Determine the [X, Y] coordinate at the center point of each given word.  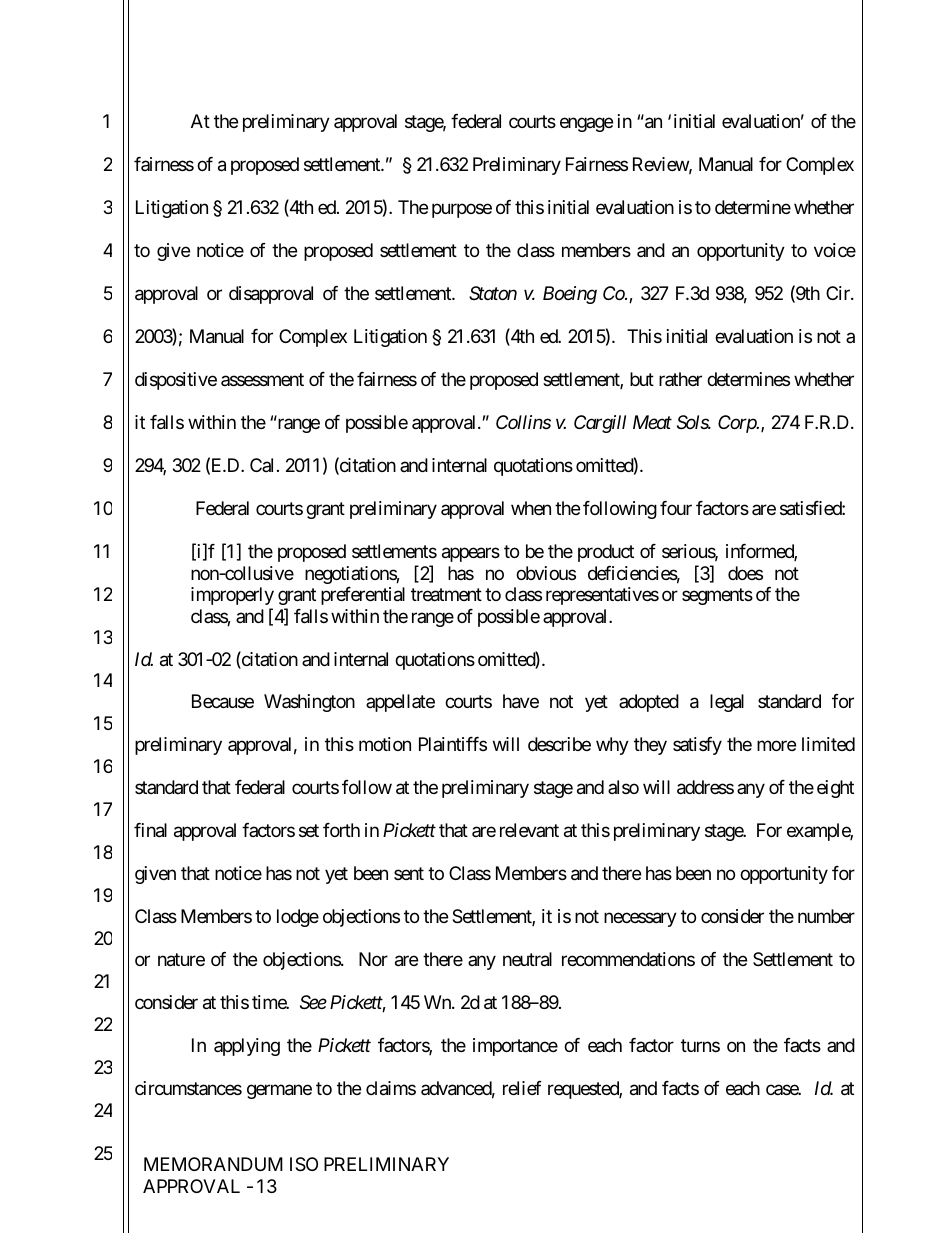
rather [680, 379]
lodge [298, 918]
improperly [232, 596]
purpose [462, 211]
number [826, 916]
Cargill [600, 424]
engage [586, 125]
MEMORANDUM [213, 1164]
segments [717, 596]
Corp [738, 424]
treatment [446, 595]
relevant [529, 830]
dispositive [176, 381]
